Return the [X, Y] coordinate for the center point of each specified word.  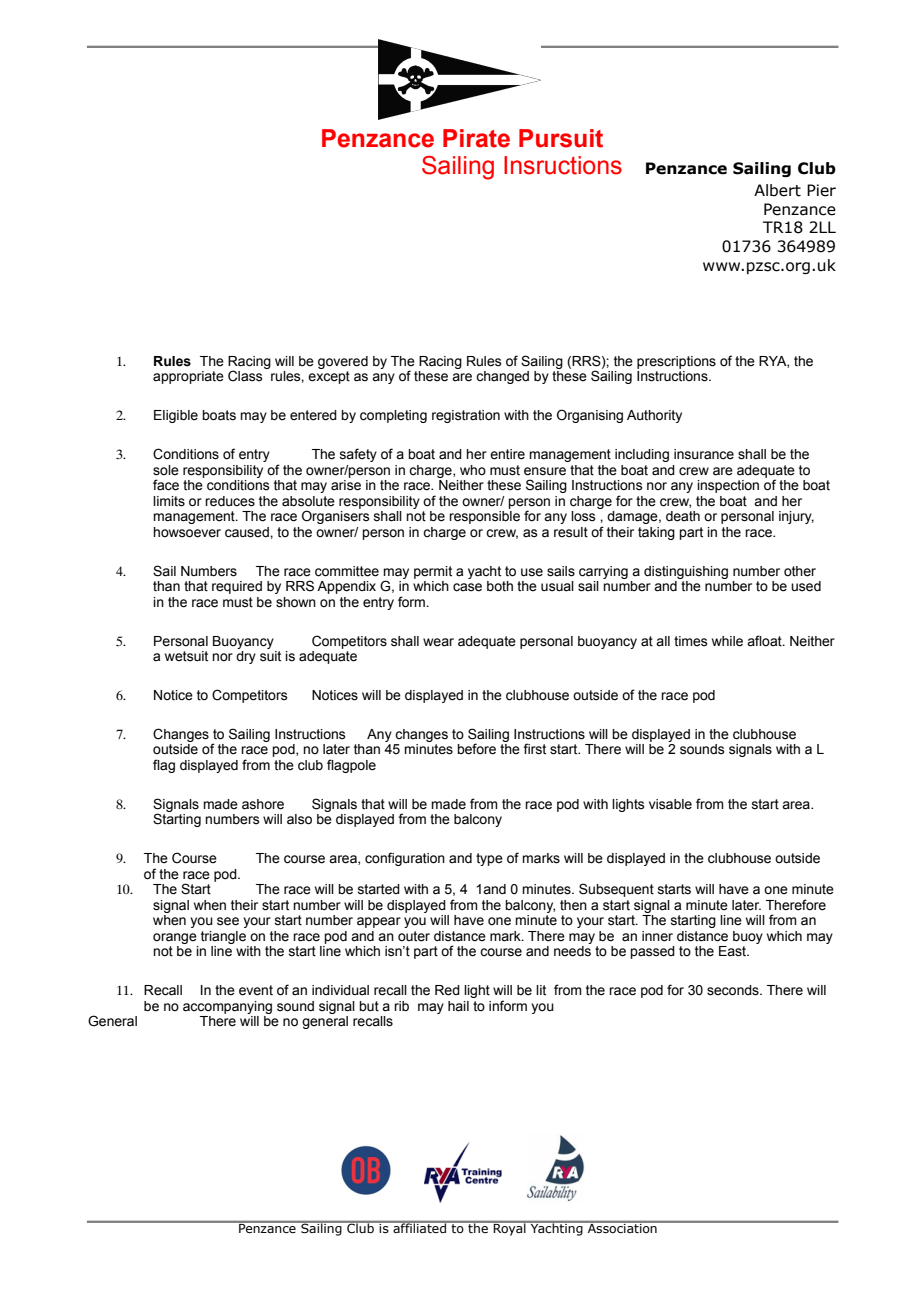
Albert [777, 190]
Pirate [476, 138]
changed [502, 377]
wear [438, 642]
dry [246, 657]
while [727, 641]
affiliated [419, 1227]
